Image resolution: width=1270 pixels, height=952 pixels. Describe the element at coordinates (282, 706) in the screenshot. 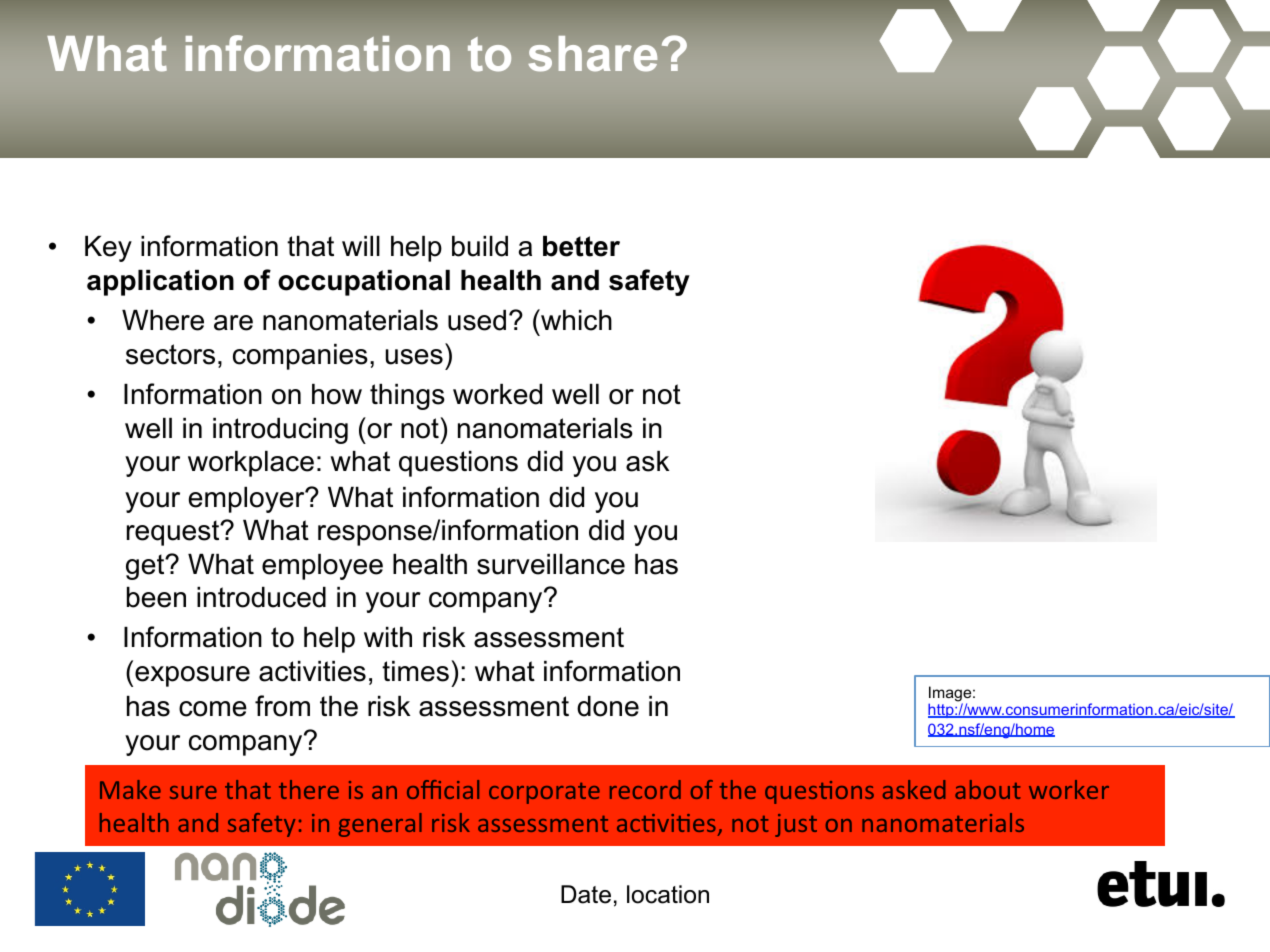

I see `from` at that location.
